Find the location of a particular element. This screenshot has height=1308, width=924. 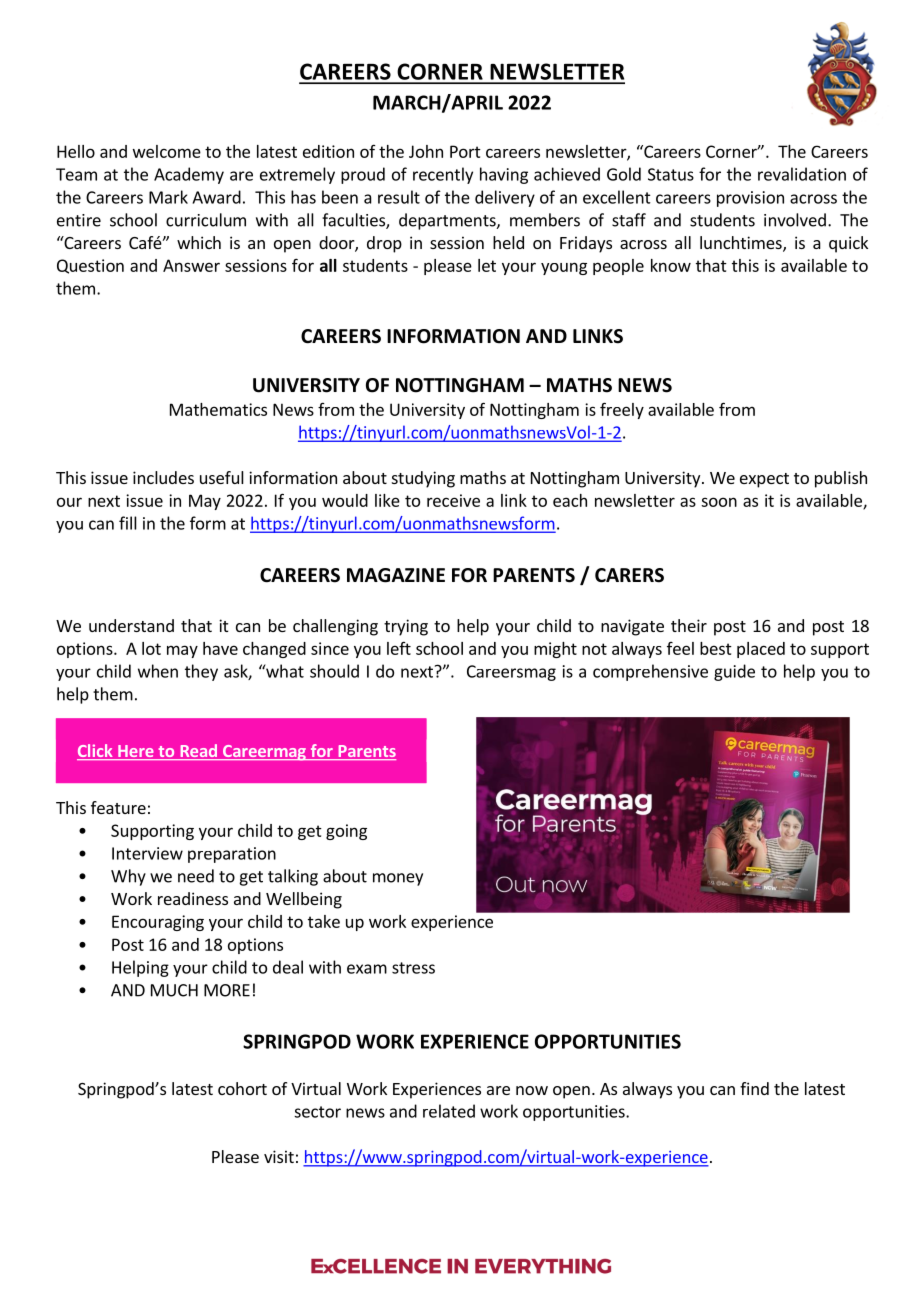

provision is located at coordinates (750, 199).
